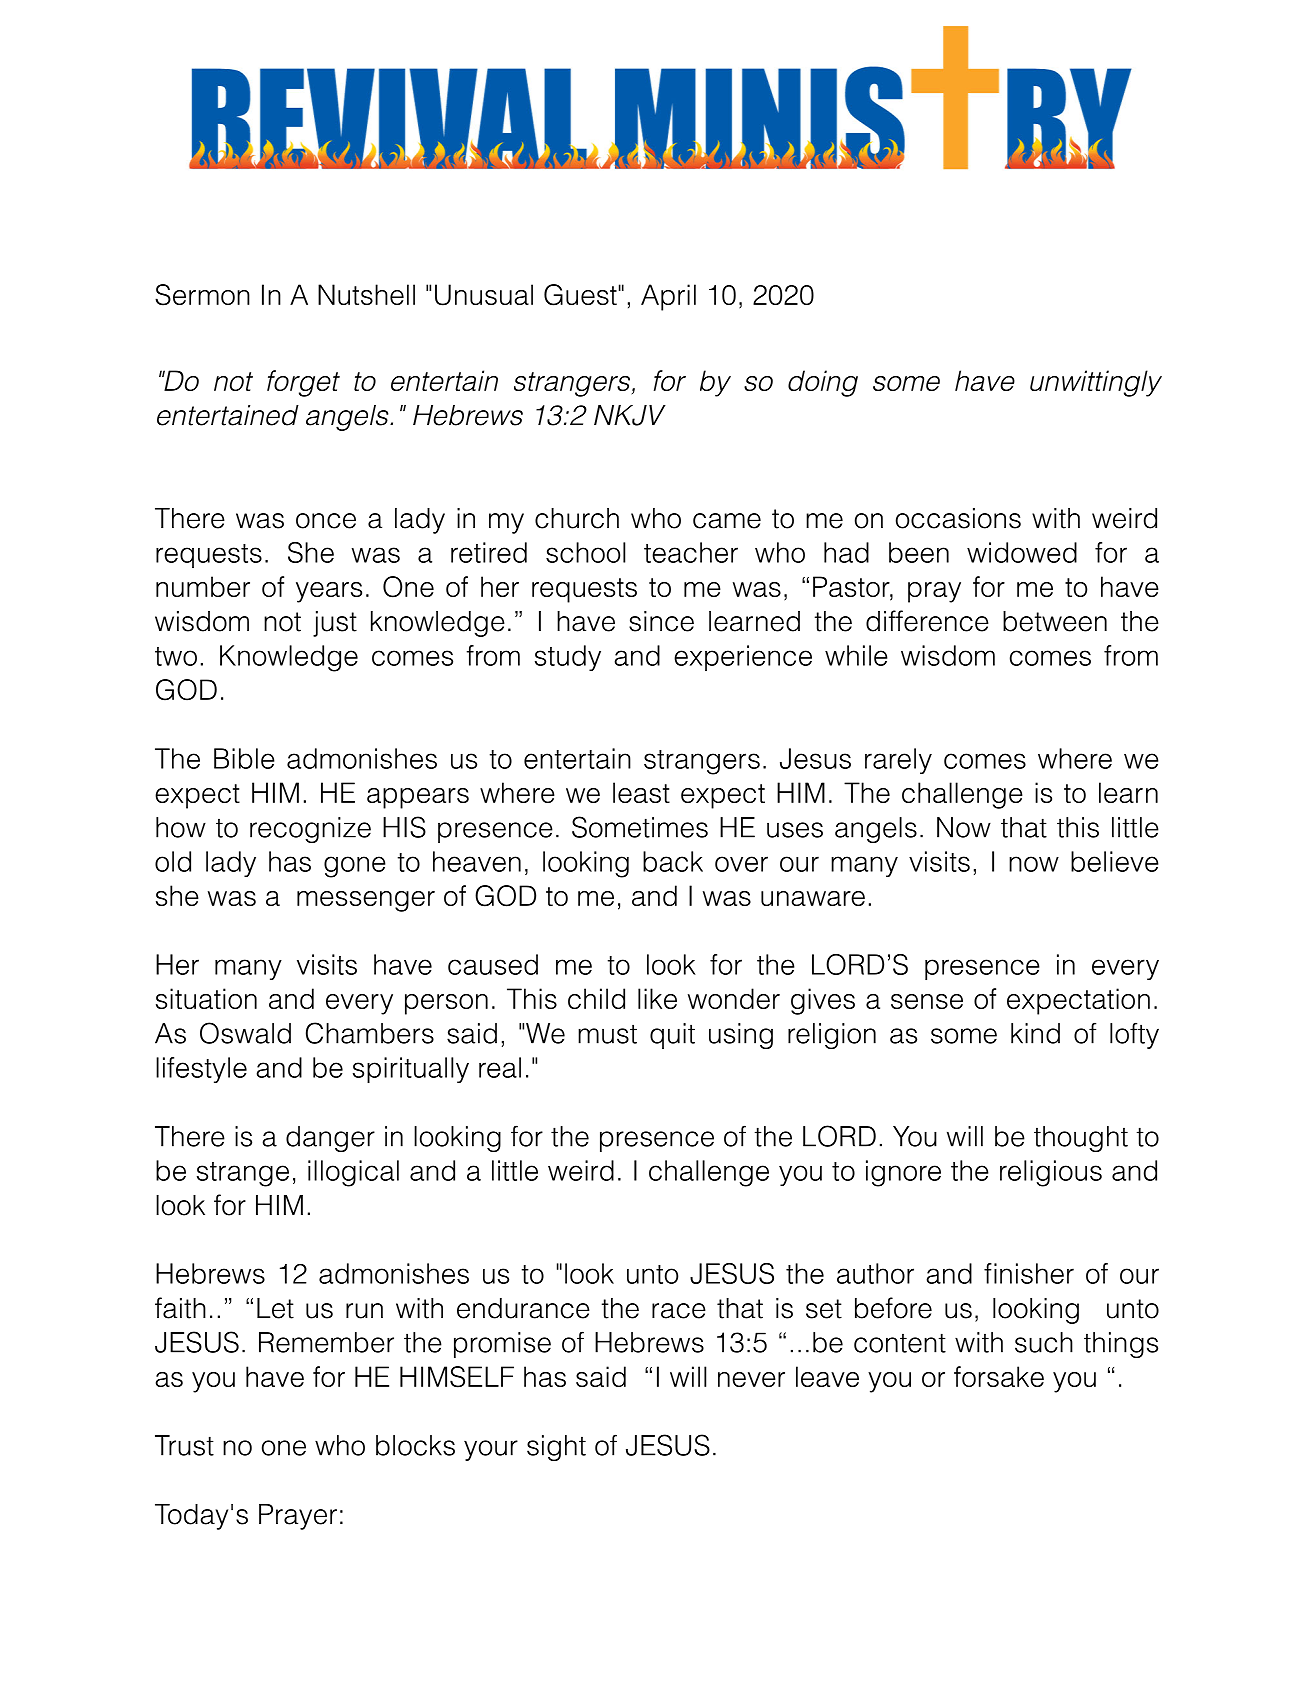  I want to click on Bible, so click(244, 758).
